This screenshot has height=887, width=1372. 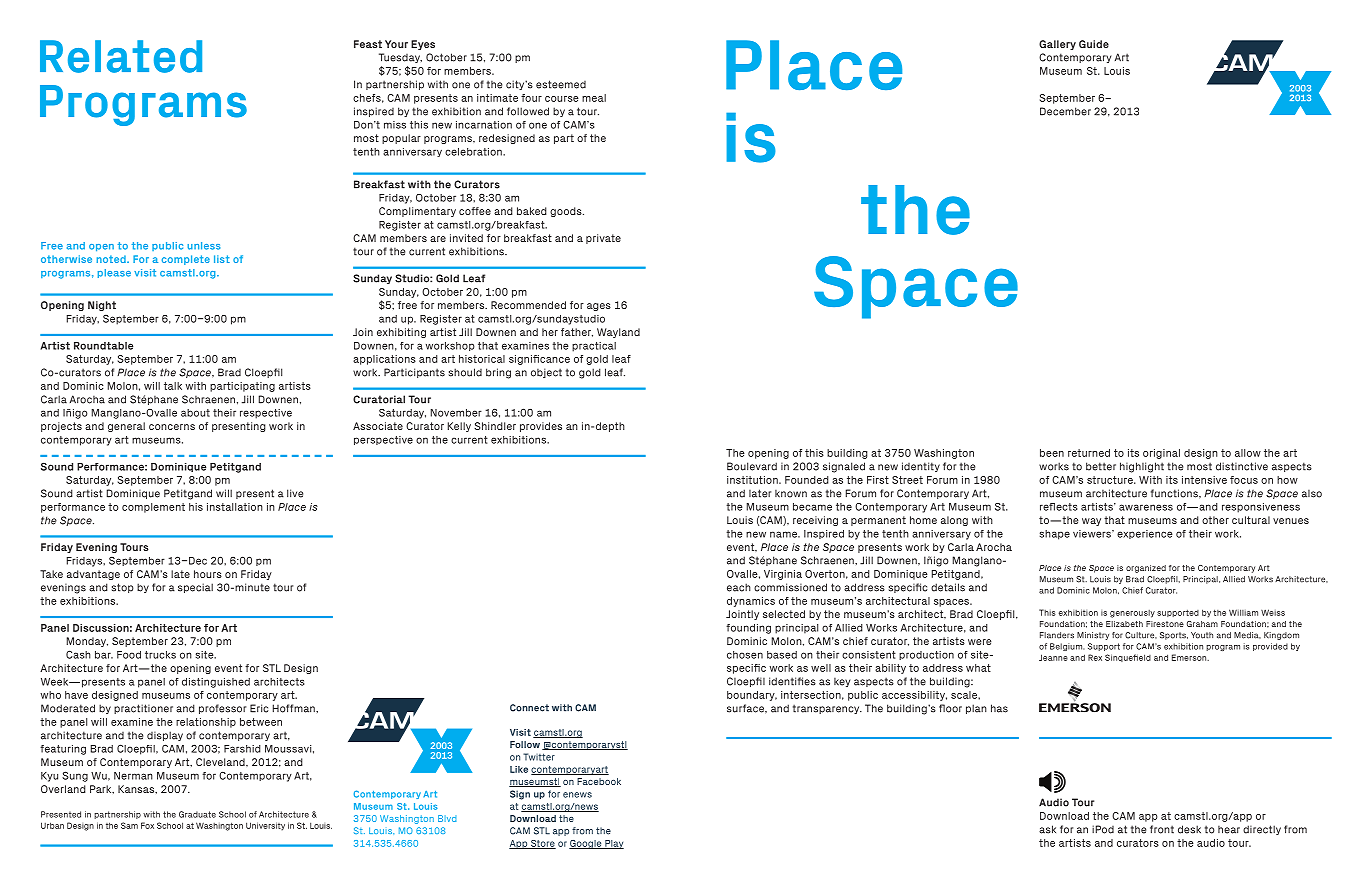 What do you see at coordinates (197, 814) in the screenshot?
I see `Graduate` at bounding box center [197, 814].
